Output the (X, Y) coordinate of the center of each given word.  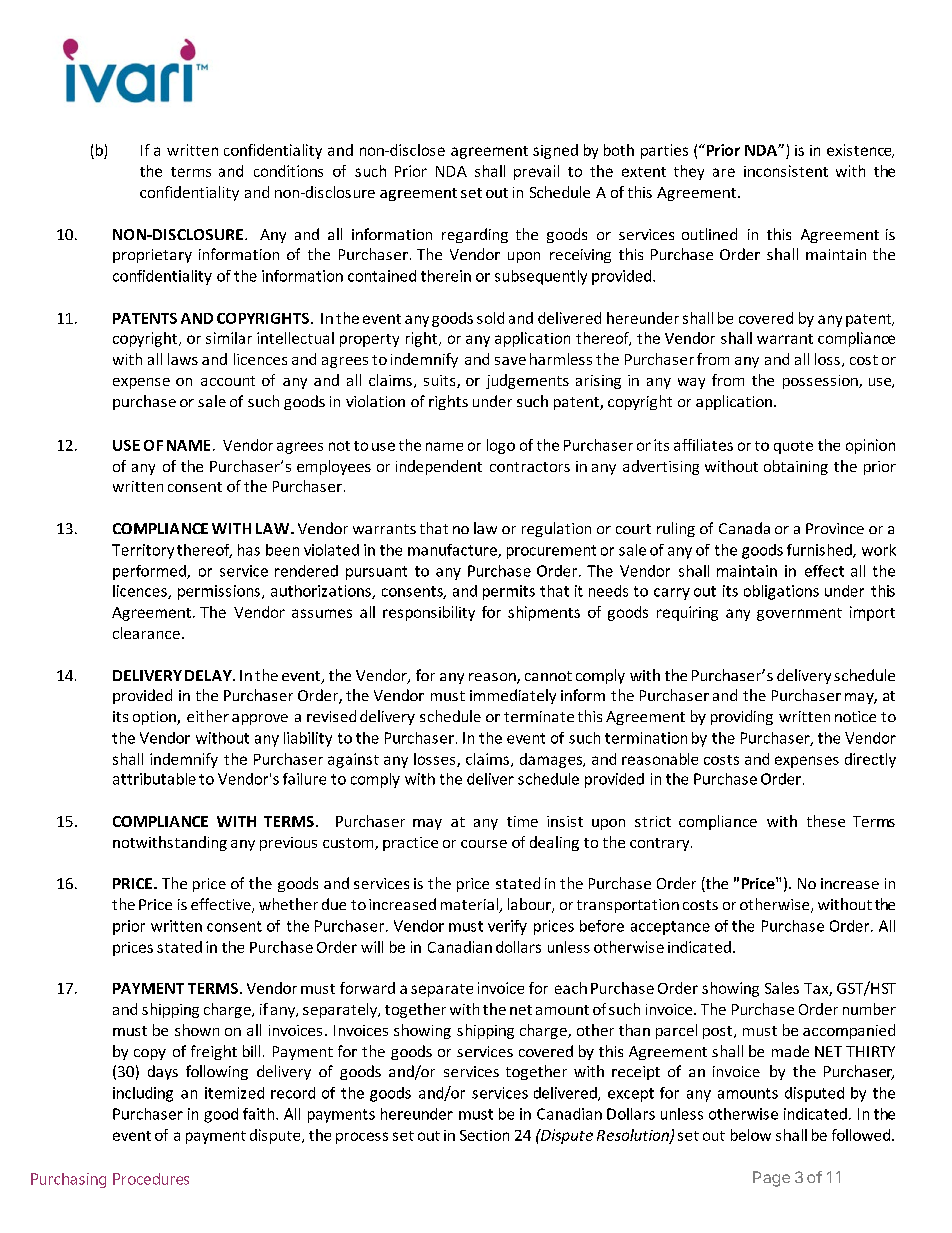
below (751, 1135)
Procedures (151, 1179)
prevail (536, 172)
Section (484, 1135)
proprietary (152, 256)
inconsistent (786, 171)
